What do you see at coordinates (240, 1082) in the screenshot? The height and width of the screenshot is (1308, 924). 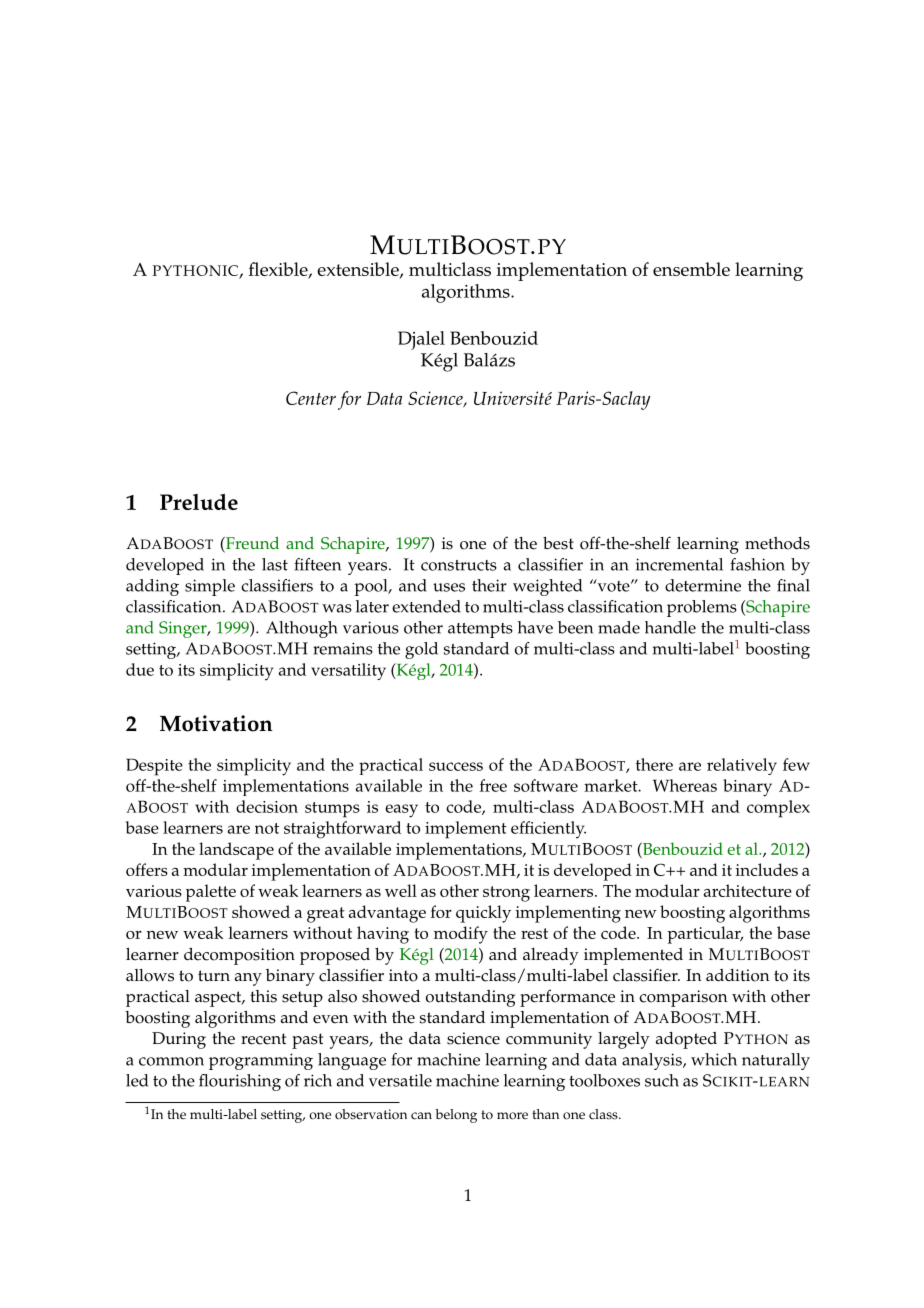 I see `flourishing` at bounding box center [240, 1082].
